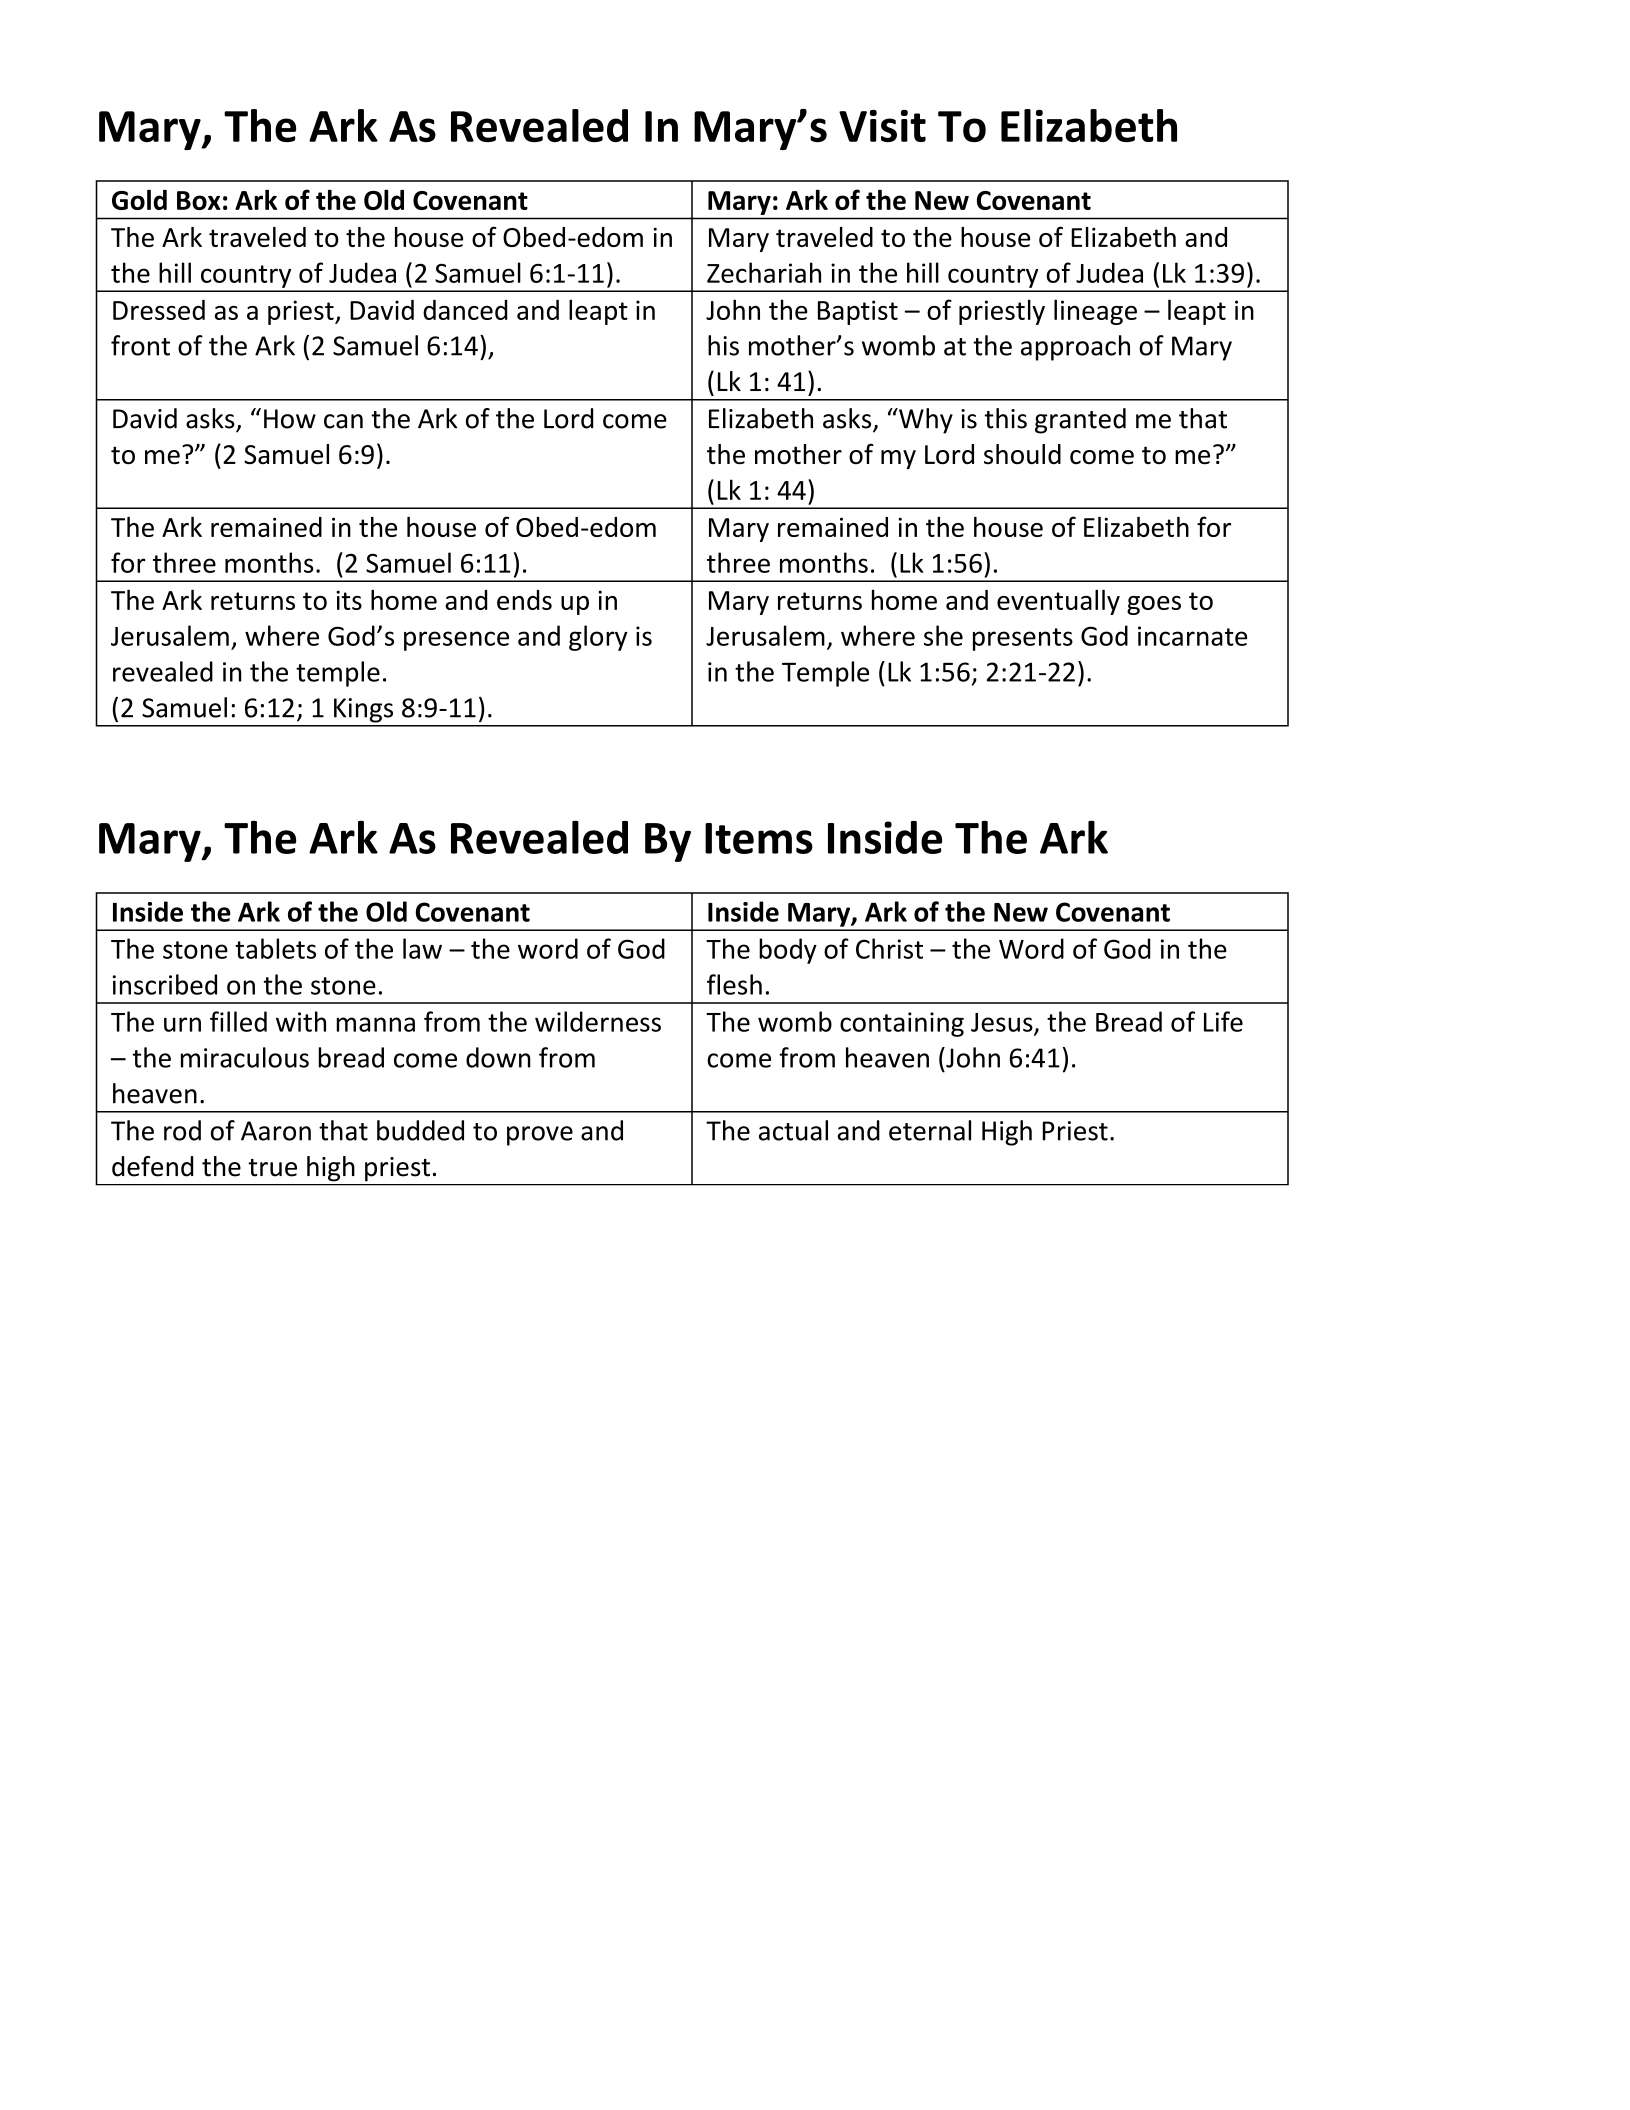  What do you see at coordinates (925, 421) in the screenshot?
I see `Why` at bounding box center [925, 421].
